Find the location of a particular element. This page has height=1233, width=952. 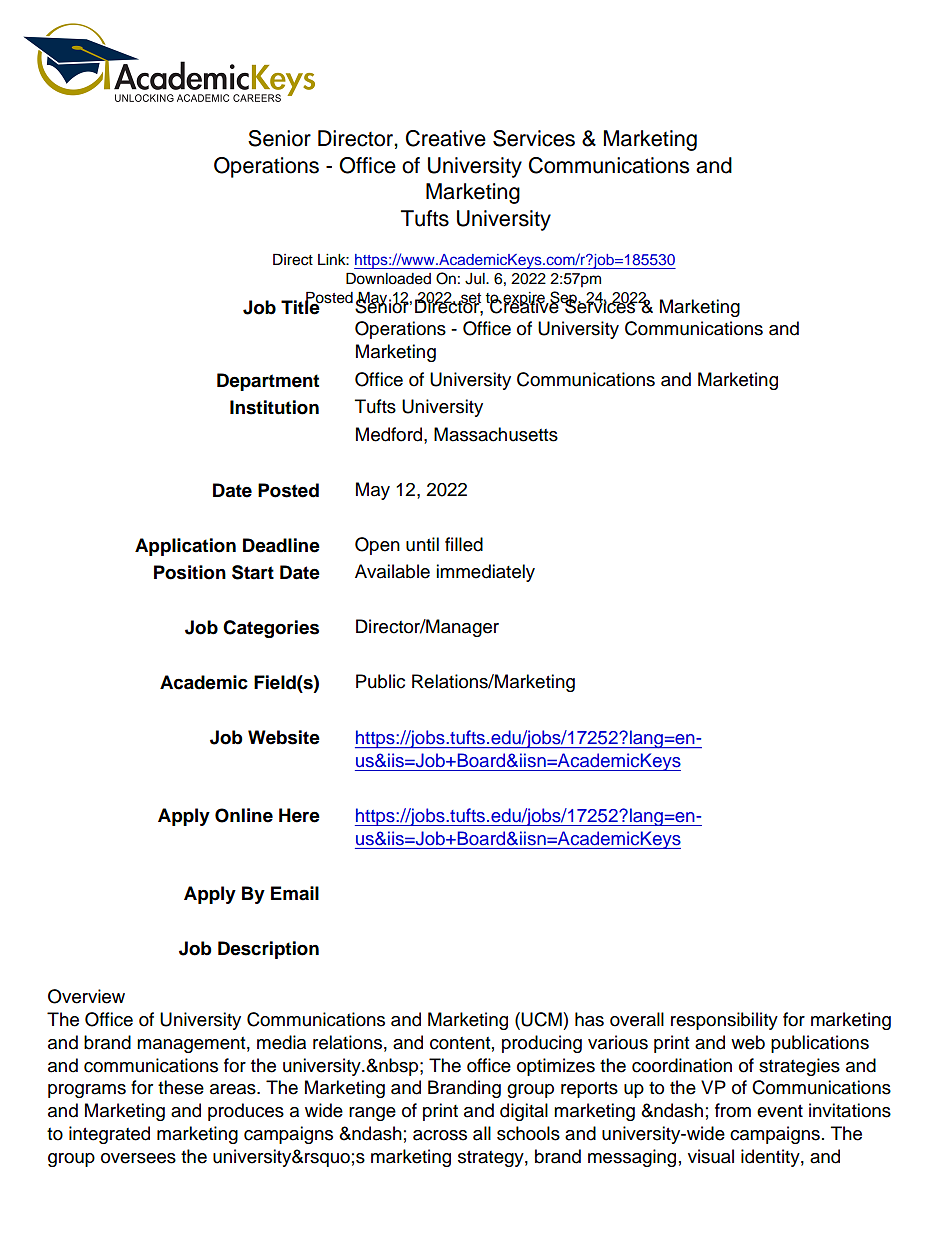

Here is located at coordinates (299, 815).
